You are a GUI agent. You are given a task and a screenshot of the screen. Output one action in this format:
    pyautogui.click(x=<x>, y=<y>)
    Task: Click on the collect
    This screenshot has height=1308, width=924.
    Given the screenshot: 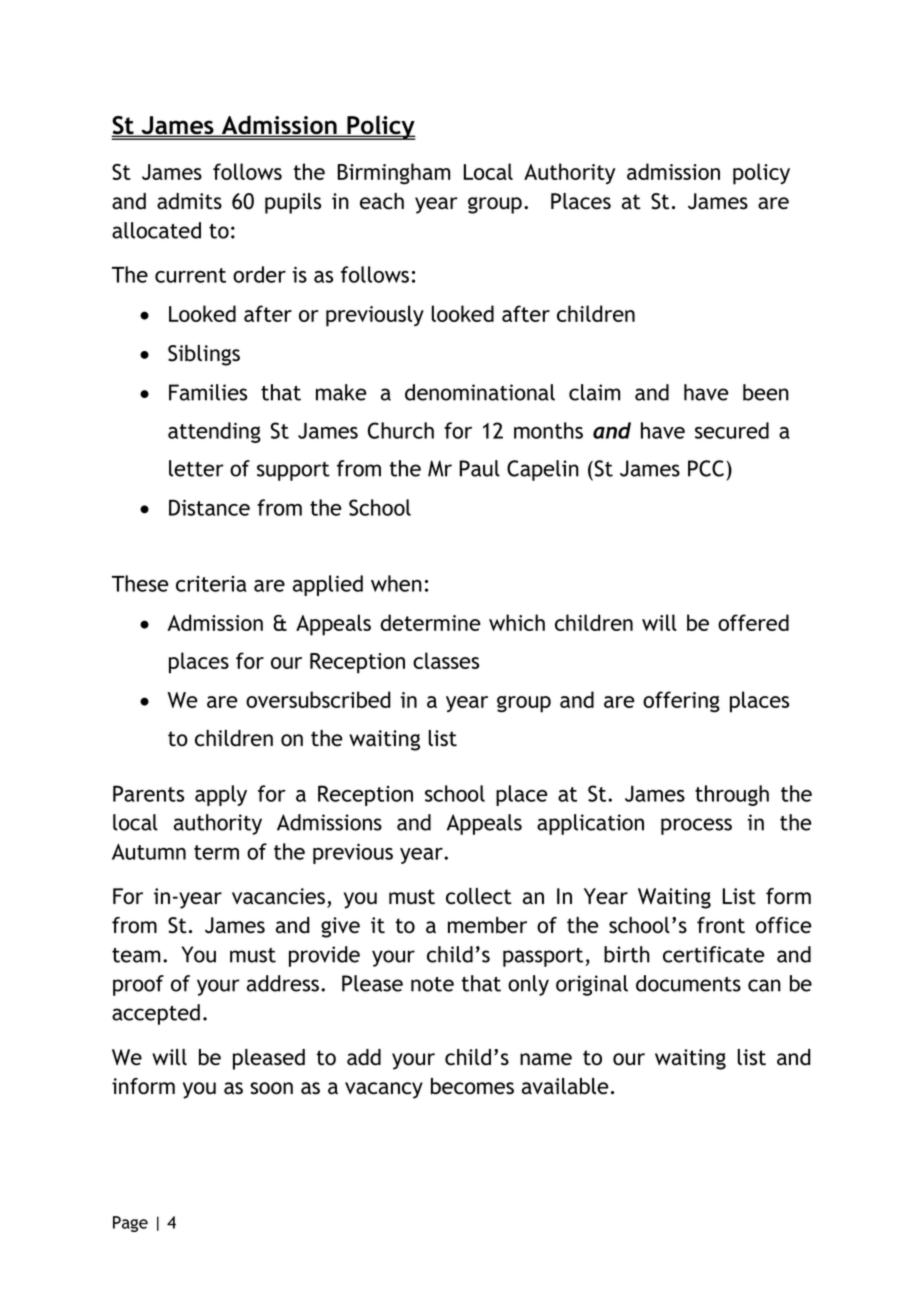 What is the action you would take?
    pyautogui.click(x=479, y=896)
